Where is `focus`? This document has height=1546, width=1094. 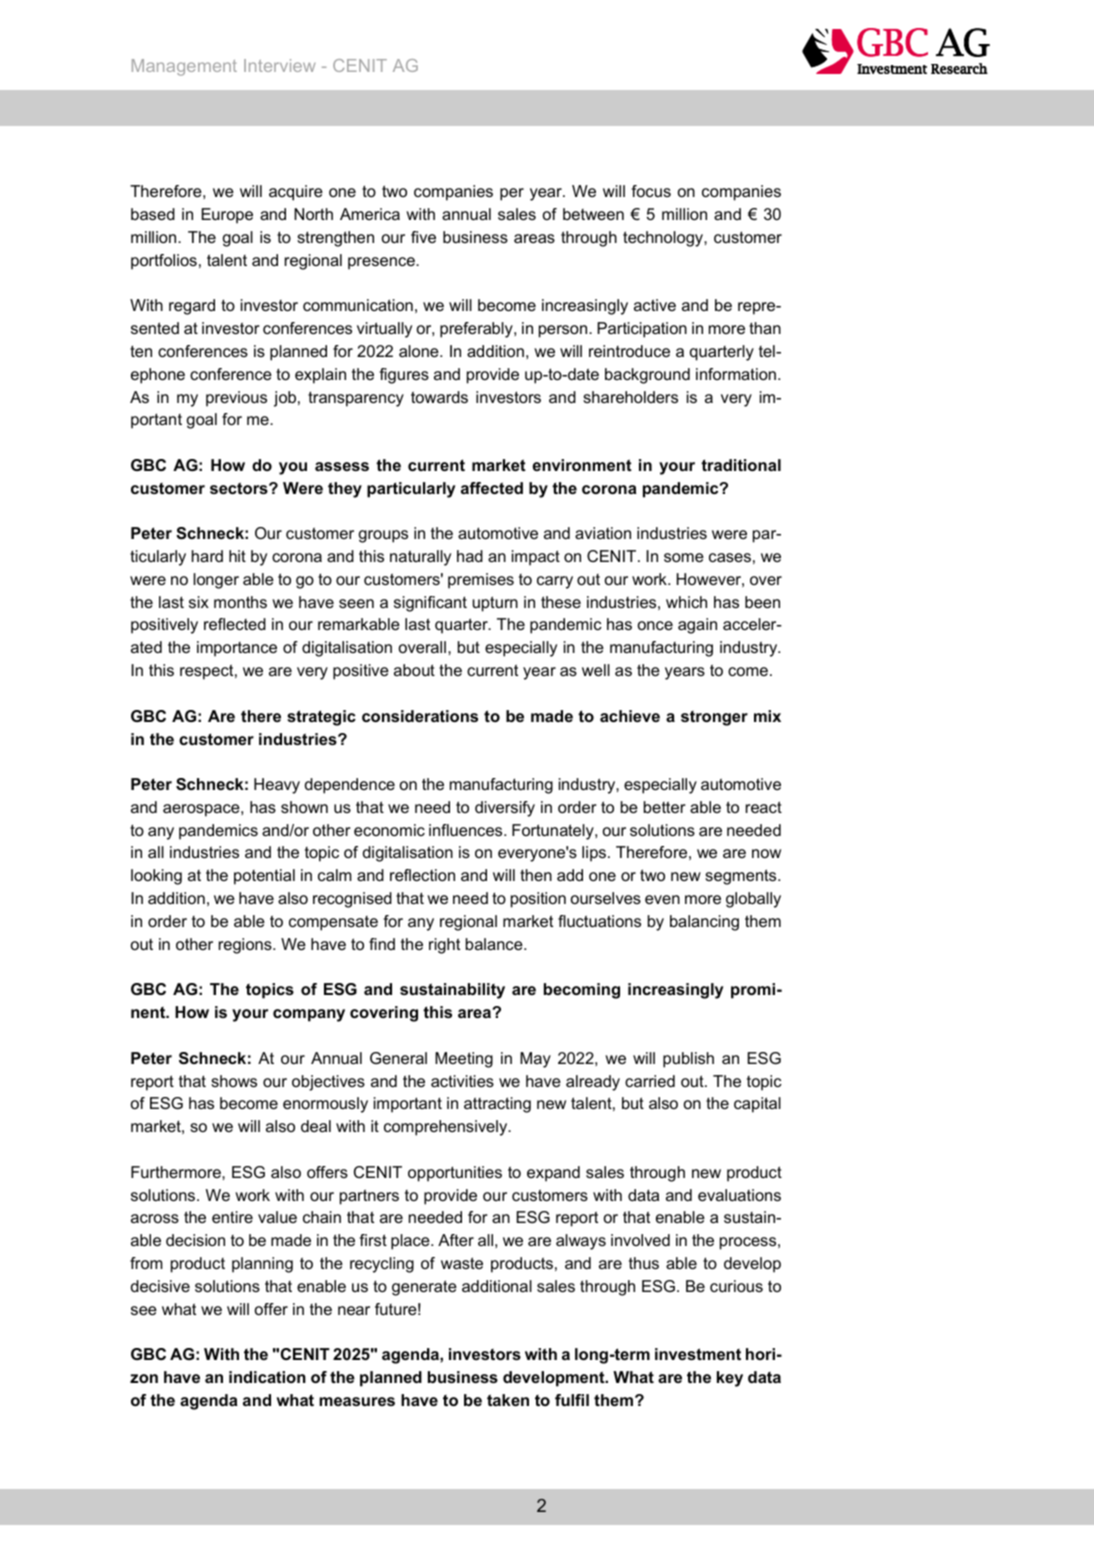
focus is located at coordinates (651, 191).
